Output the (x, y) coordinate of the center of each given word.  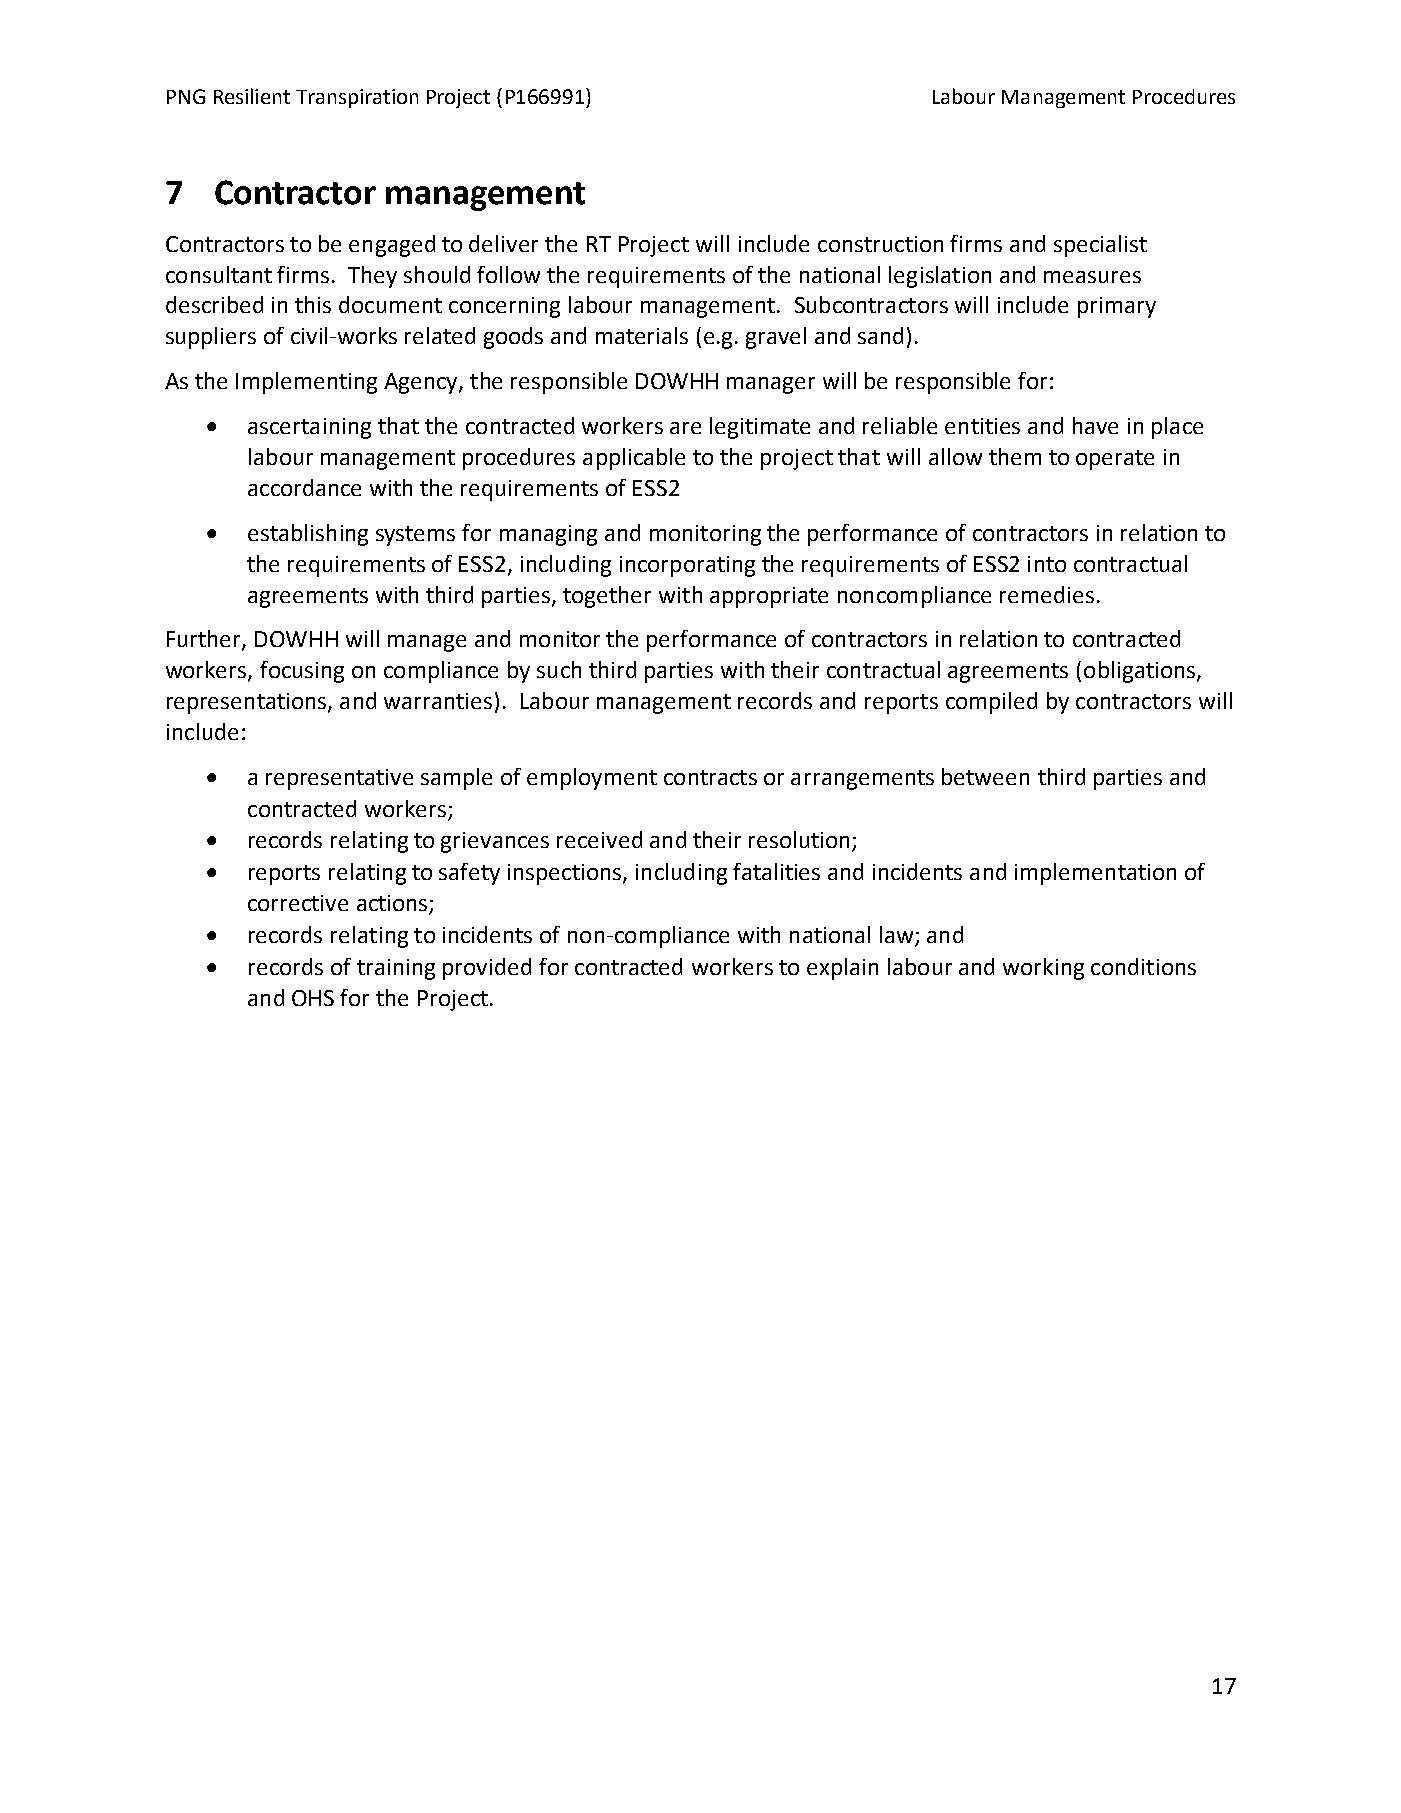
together (607, 597)
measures (1092, 277)
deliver (503, 243)
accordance (304, 487)
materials (642, 335)
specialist (1100, 246)
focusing (302, 672)
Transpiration (357, 98)
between (985, 776)
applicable (634, 459)
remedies (1047, 594)
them (1015, 456)
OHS (313, 998)
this (313, 304)
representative (339, 779)
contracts (710, 777)
